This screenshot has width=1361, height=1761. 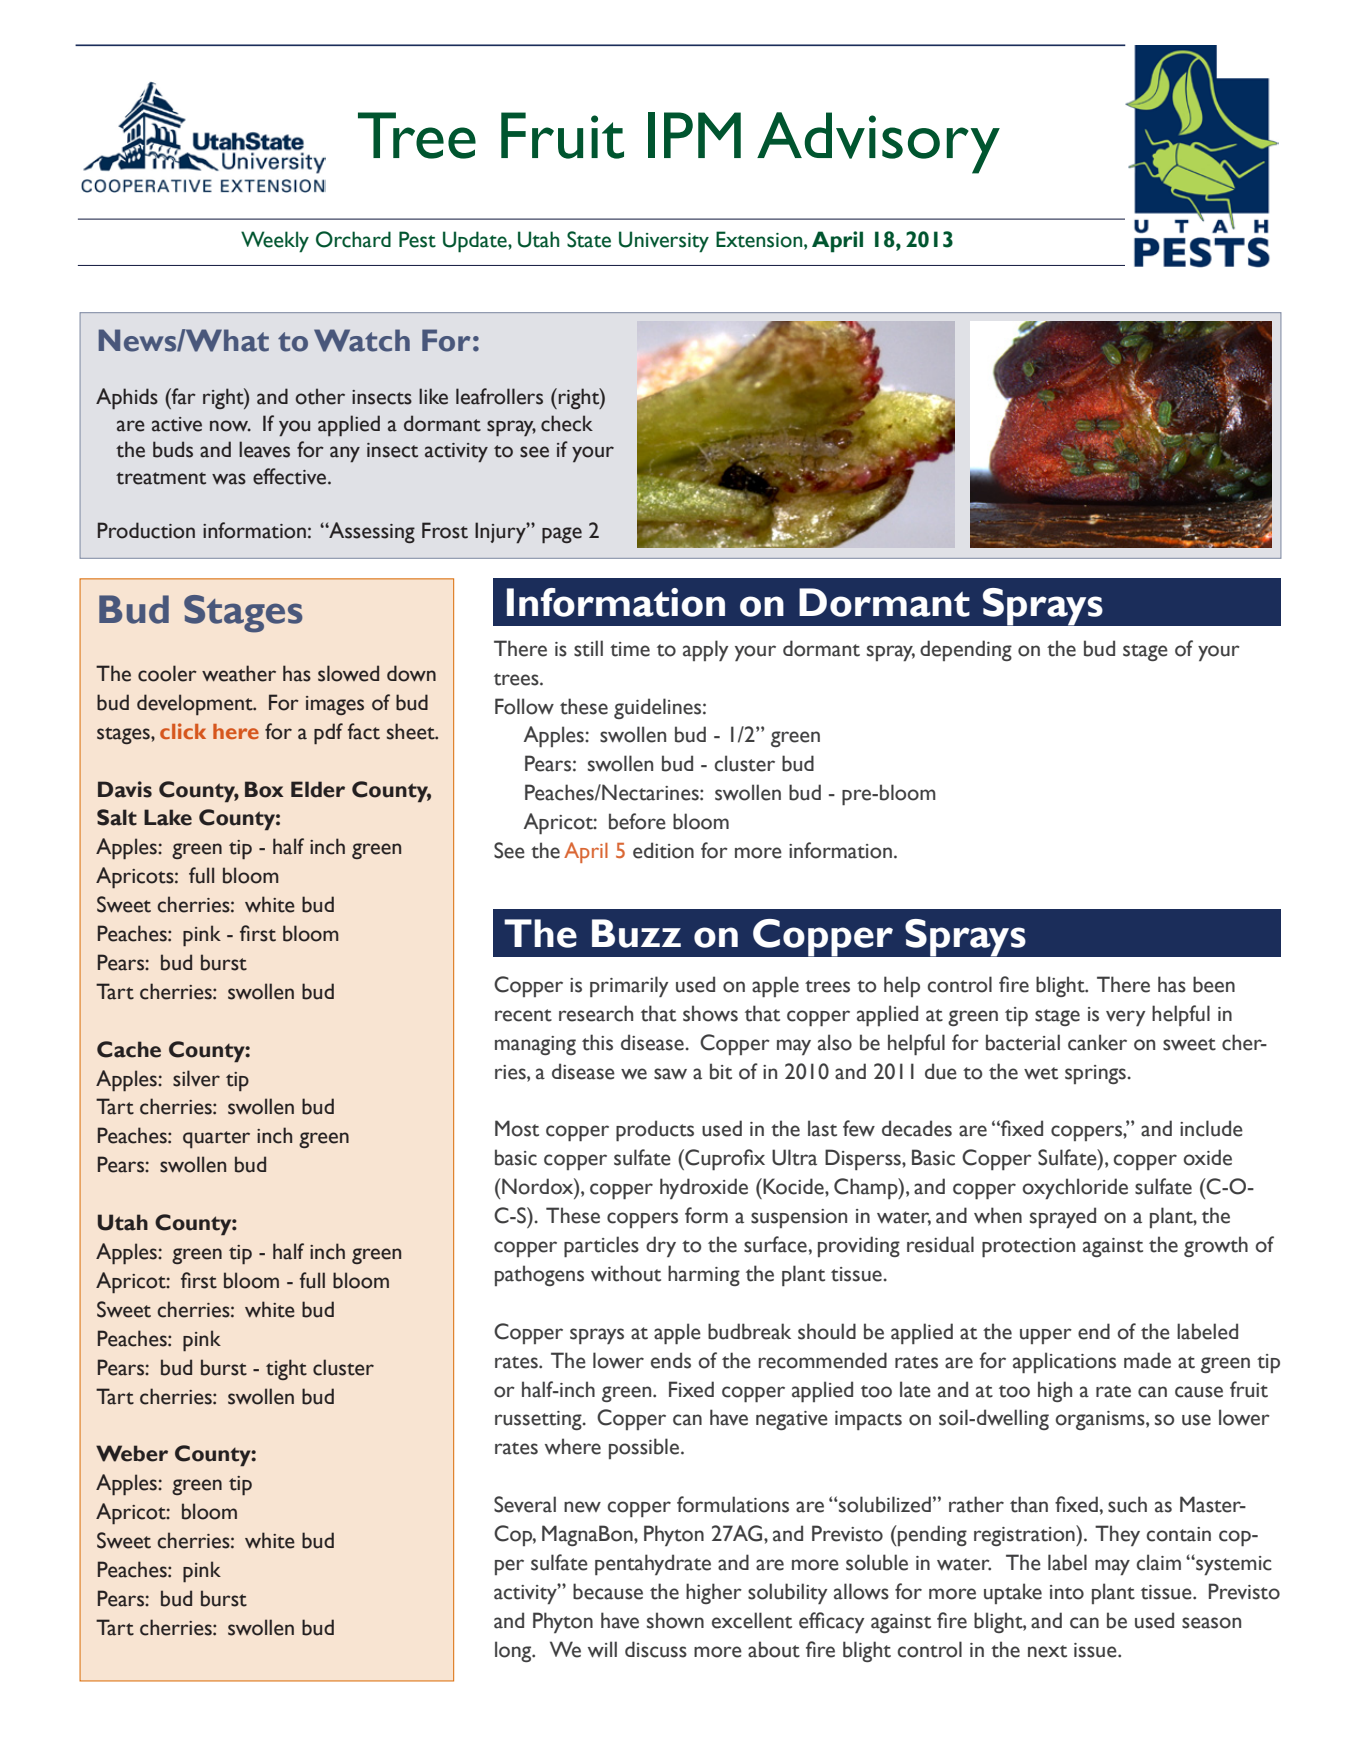 I want to click on Weekly, so click(x=275, y=242).
